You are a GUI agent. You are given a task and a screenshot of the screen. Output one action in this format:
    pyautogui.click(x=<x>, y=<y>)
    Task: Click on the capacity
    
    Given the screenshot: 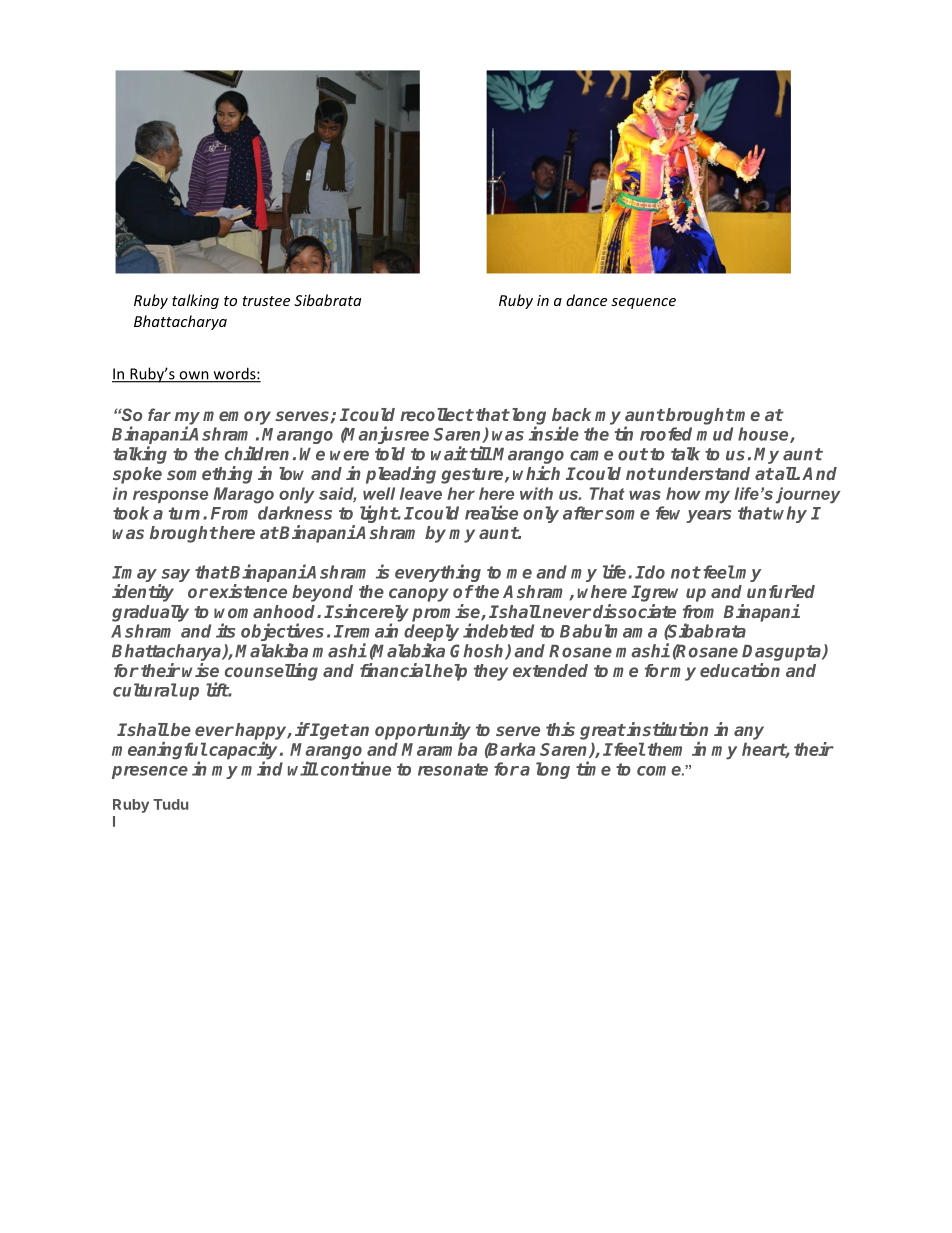 What is the action you would take?
    pyautogui.click(x=244, y=752)
